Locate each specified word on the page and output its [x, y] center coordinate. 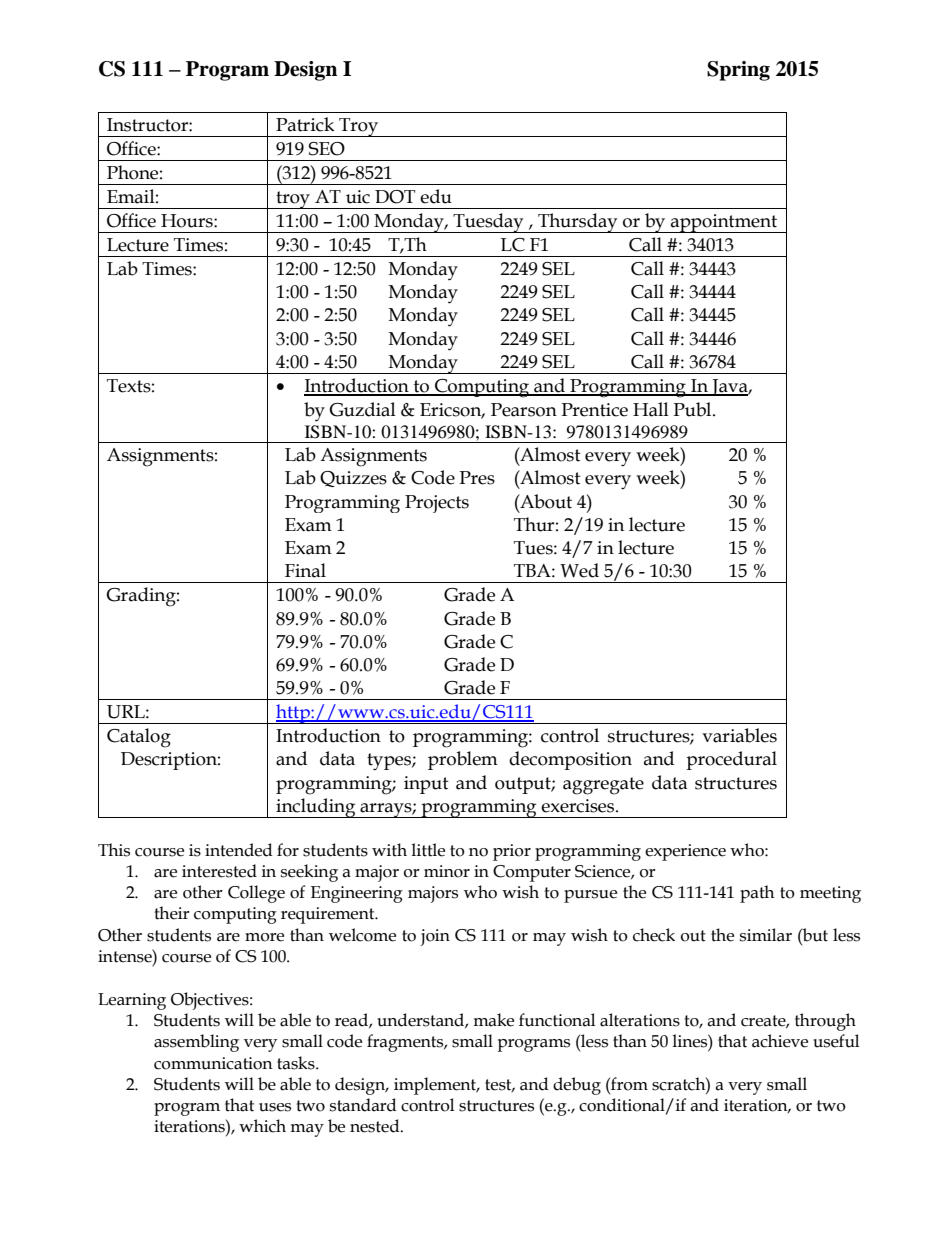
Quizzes [353, 479]
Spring [738, 71]
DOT [395, 197]
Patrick [305, 124]
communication [213, 1063]
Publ [693, 409]
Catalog [139, 738]
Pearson [524, 410]
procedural [731, 760]
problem [463, 760]
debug [577, 1086]
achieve [780, 1041]
